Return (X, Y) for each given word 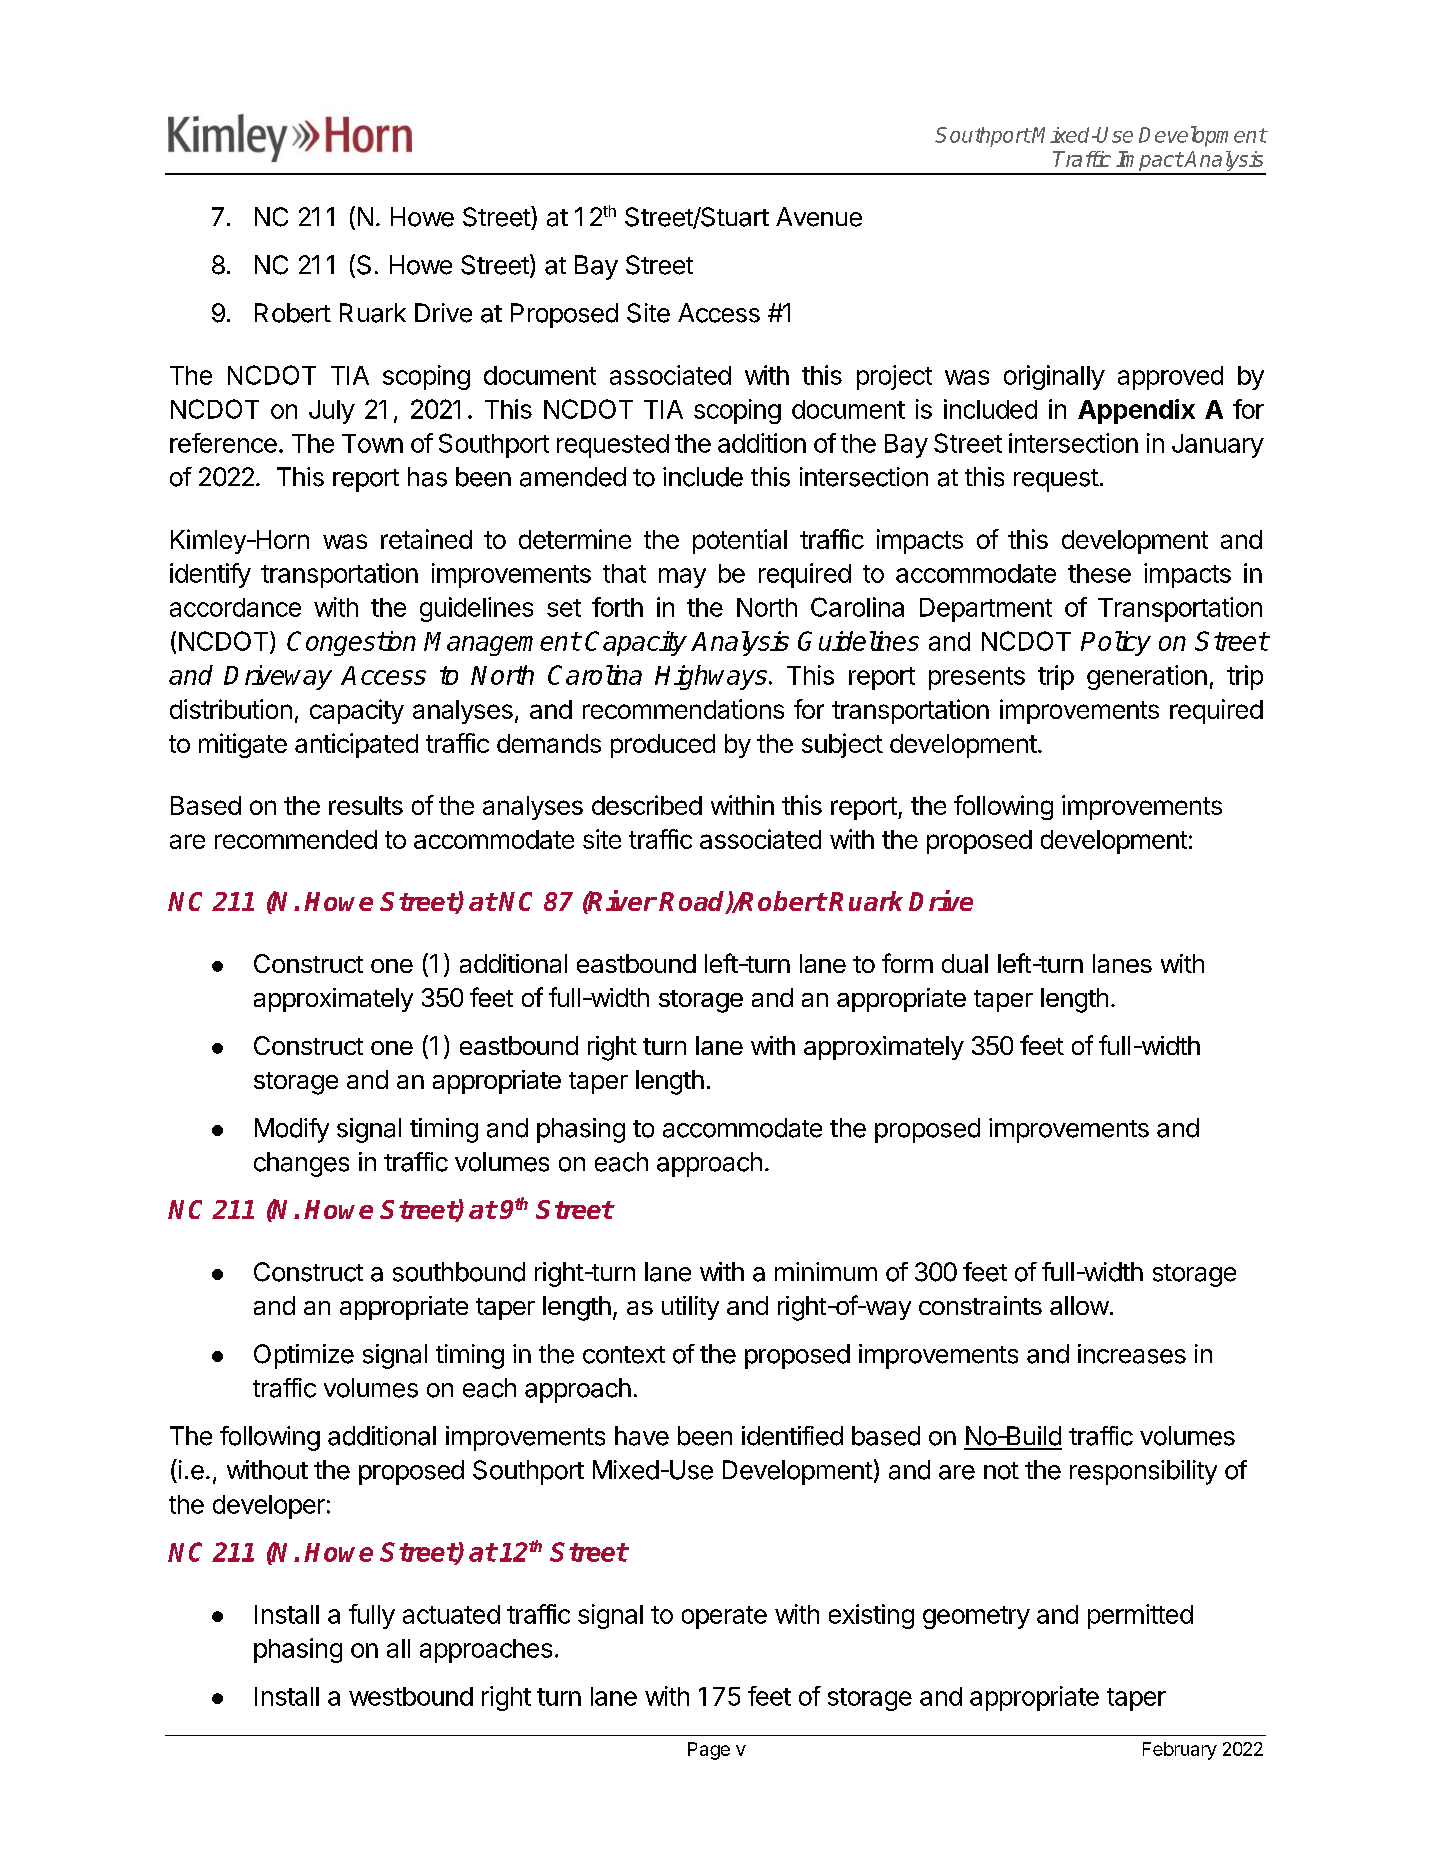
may (682, 578)
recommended (296, 839)
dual (965, 963)
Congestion (351, 643)
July (332, 412)
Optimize (304, 1356)
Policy (1116, 643)
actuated (451, 1614)
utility (690, 1308)
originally (1054, 377)
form (907, 963)
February (1180, 1751)
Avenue (819, 217)
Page (709, 1751)
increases (1132, 1354)
